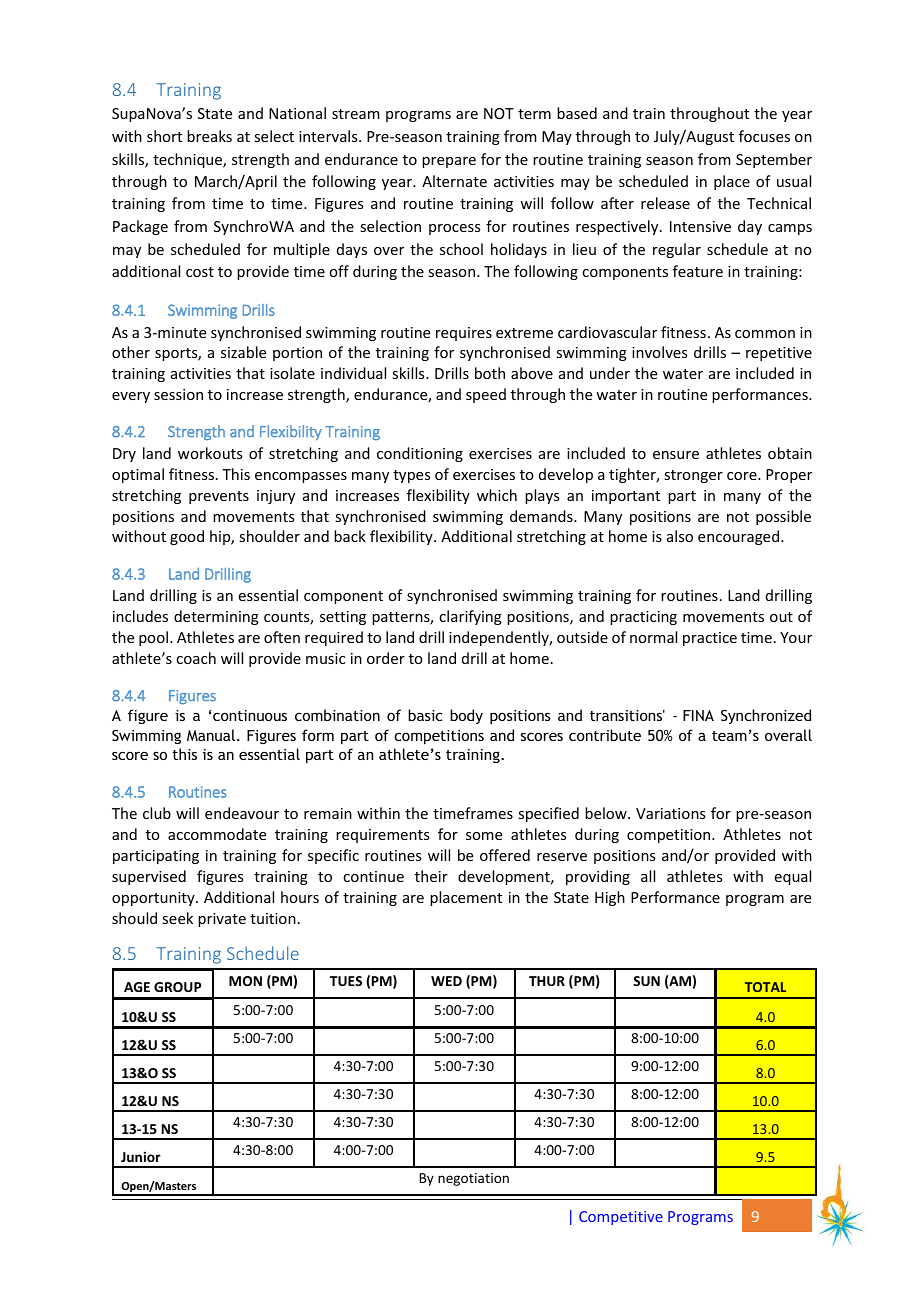 The width and height of the screenshot is (924, 1308). Describe the element at coordinates (141, 1157) in the screenshot. I see `Junior` at that location.
